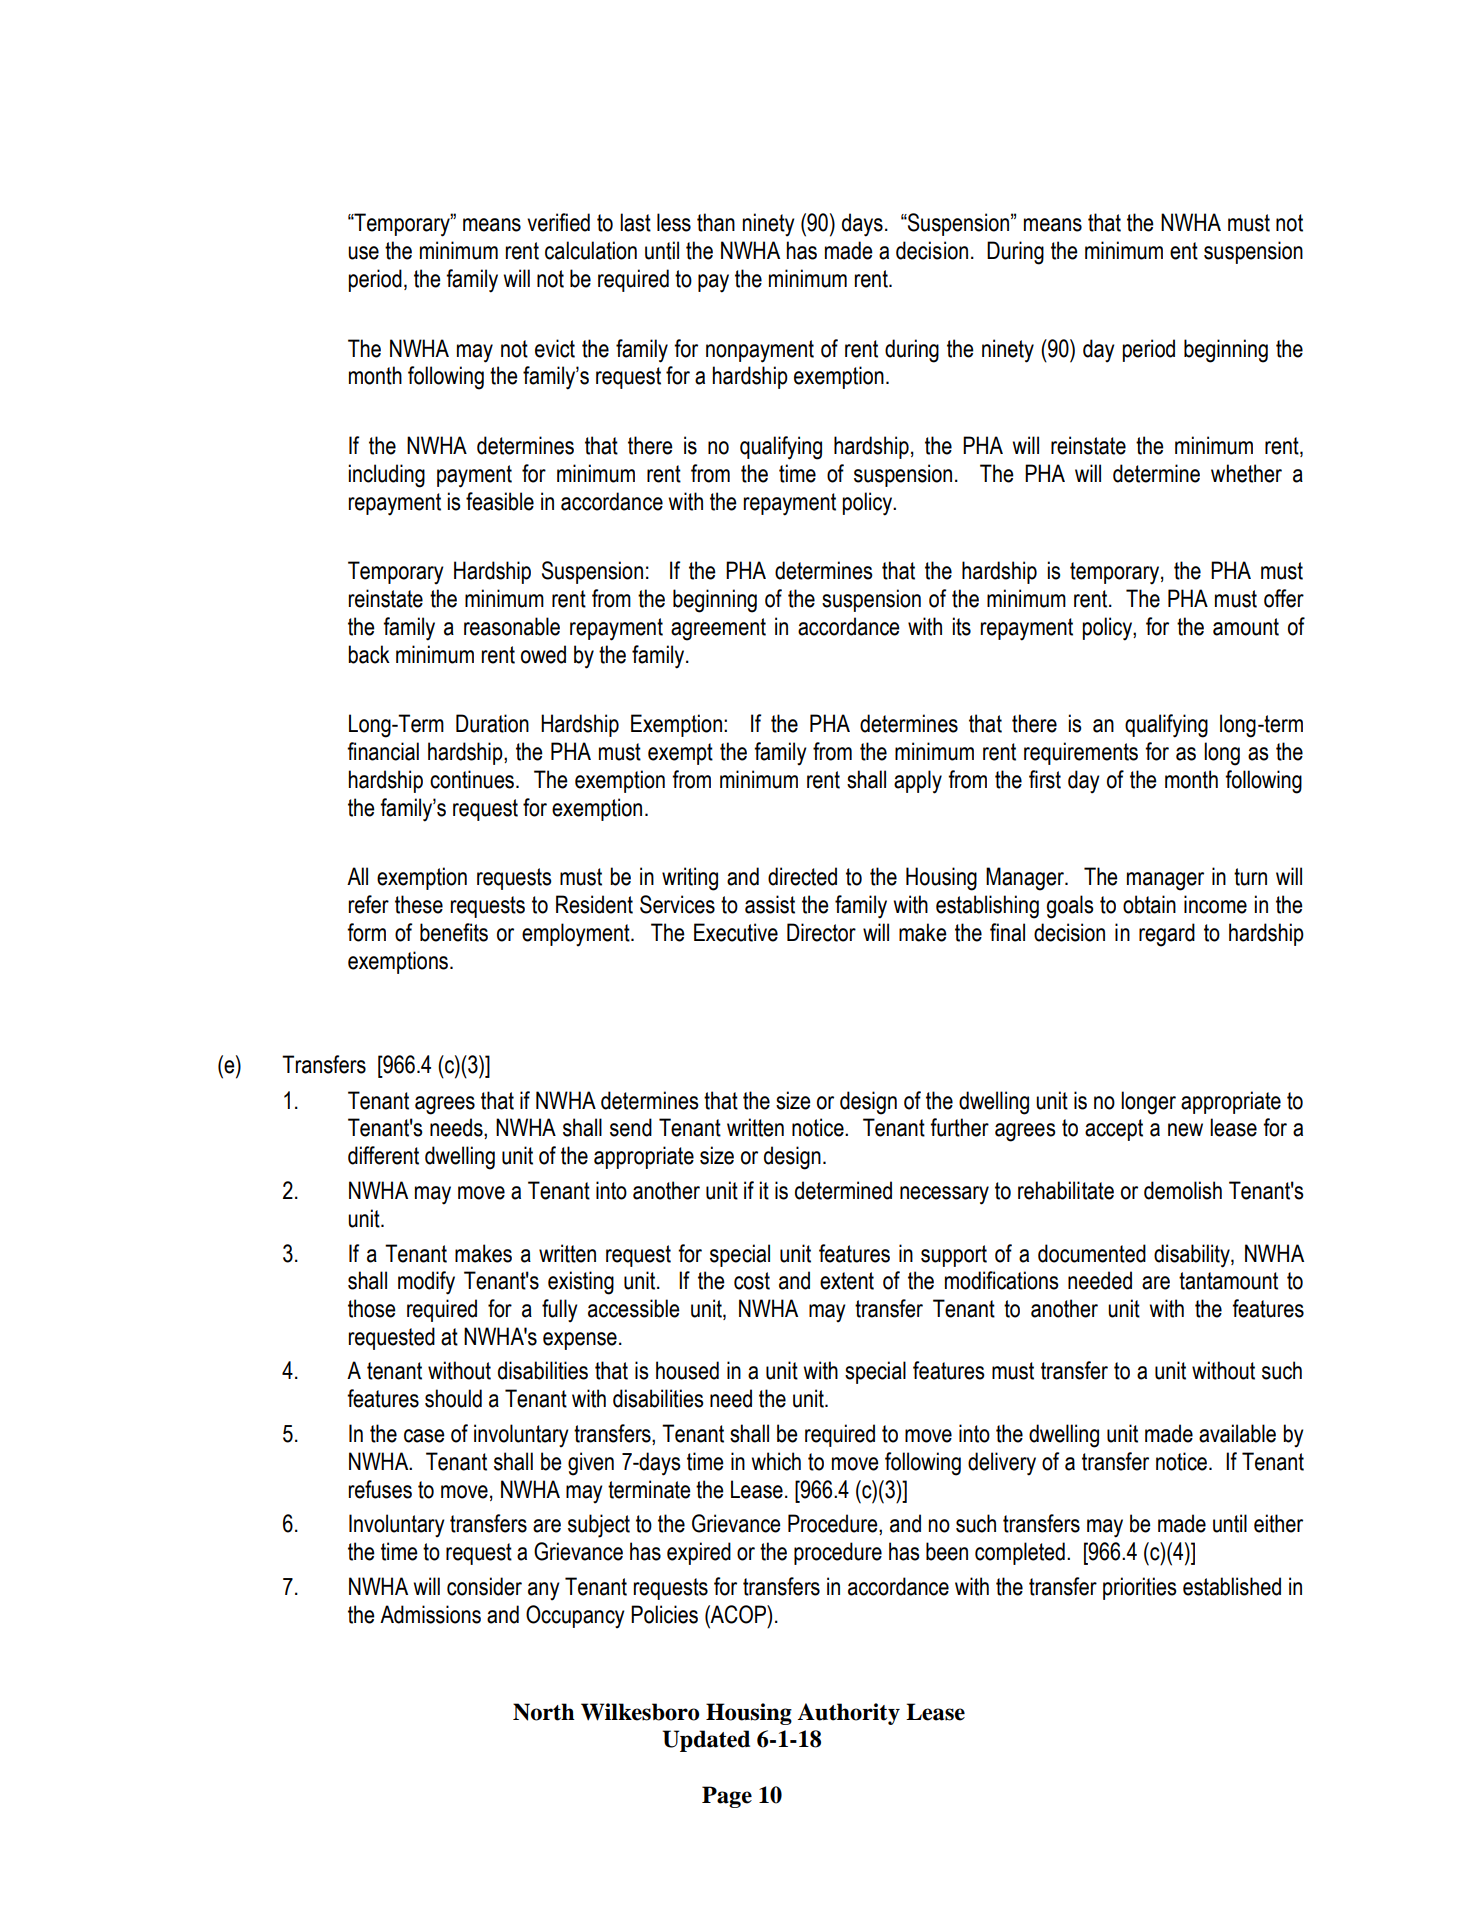 Image resolution: width=1478 pixels, height=1912 pixels. Describe the element at coordinates (716, 222) in the screenshot. I see `than` at that location.
